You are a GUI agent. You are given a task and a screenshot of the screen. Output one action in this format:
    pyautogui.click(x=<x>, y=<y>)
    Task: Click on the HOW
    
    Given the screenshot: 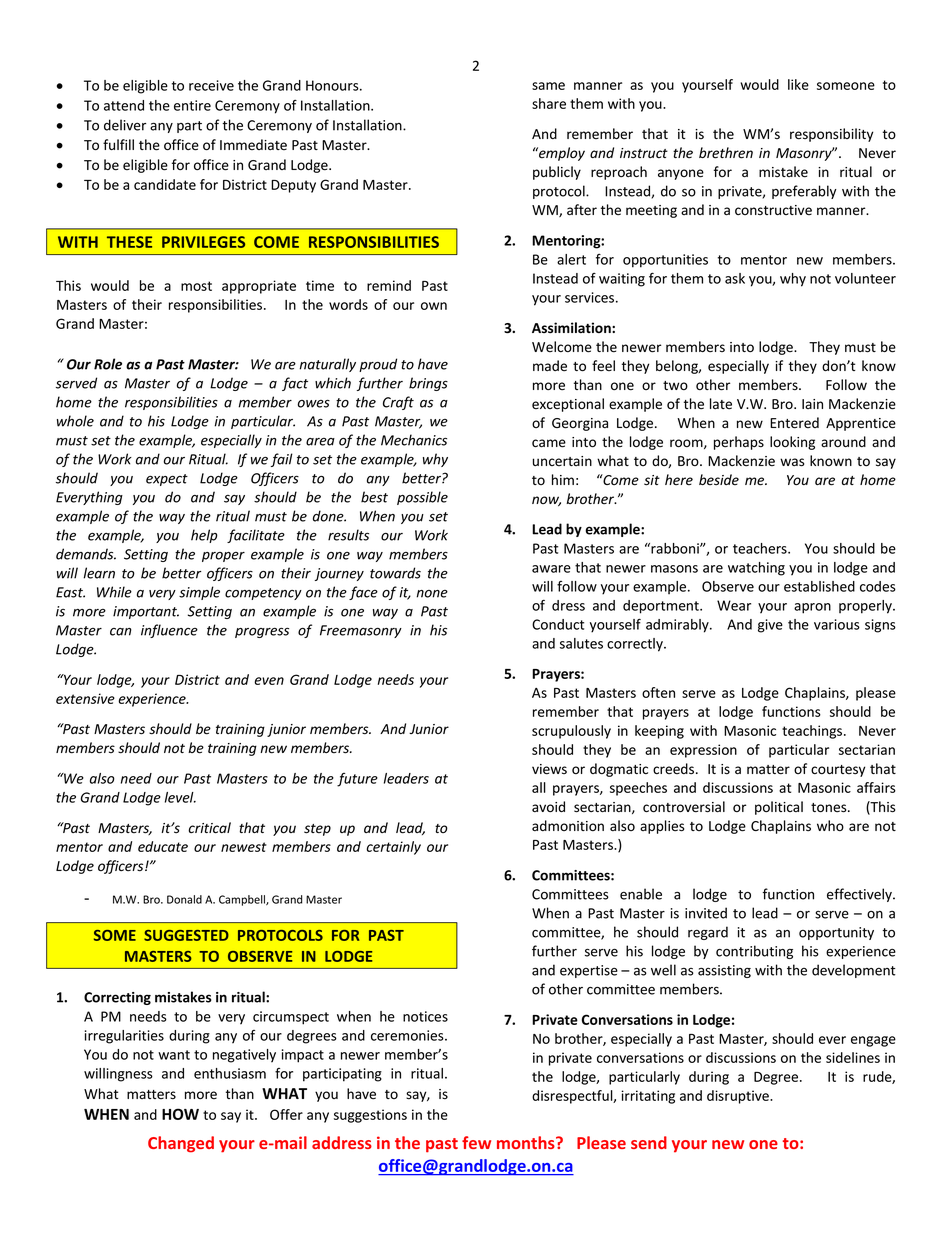 What is the action you would take?
    pyautogui.click(x=180, y=1114)
